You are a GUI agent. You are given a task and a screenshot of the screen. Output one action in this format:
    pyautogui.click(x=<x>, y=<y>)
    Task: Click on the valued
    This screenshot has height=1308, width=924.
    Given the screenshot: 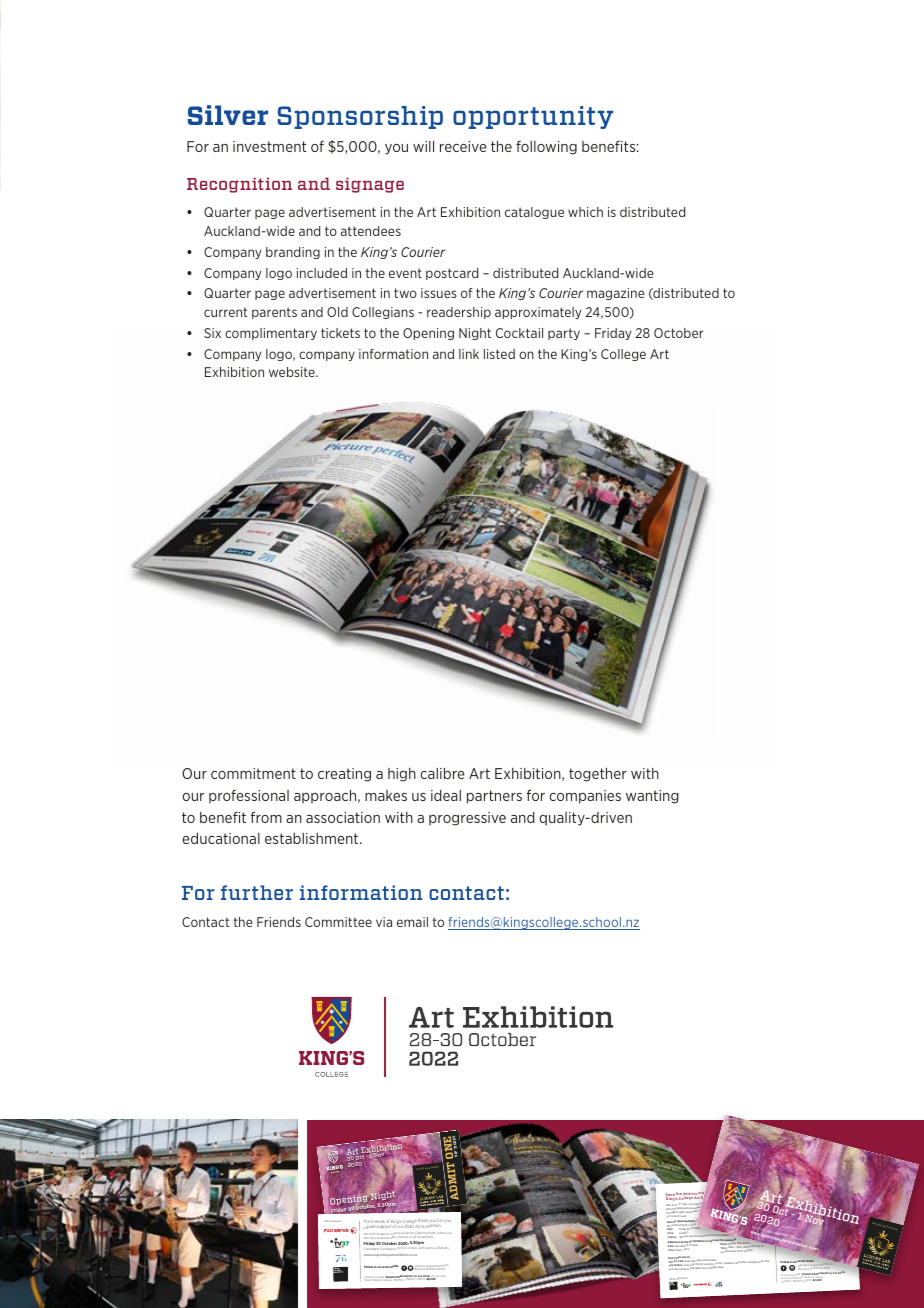 What is the action you would take?
    pyautogui.click(x=368, y=1227)
